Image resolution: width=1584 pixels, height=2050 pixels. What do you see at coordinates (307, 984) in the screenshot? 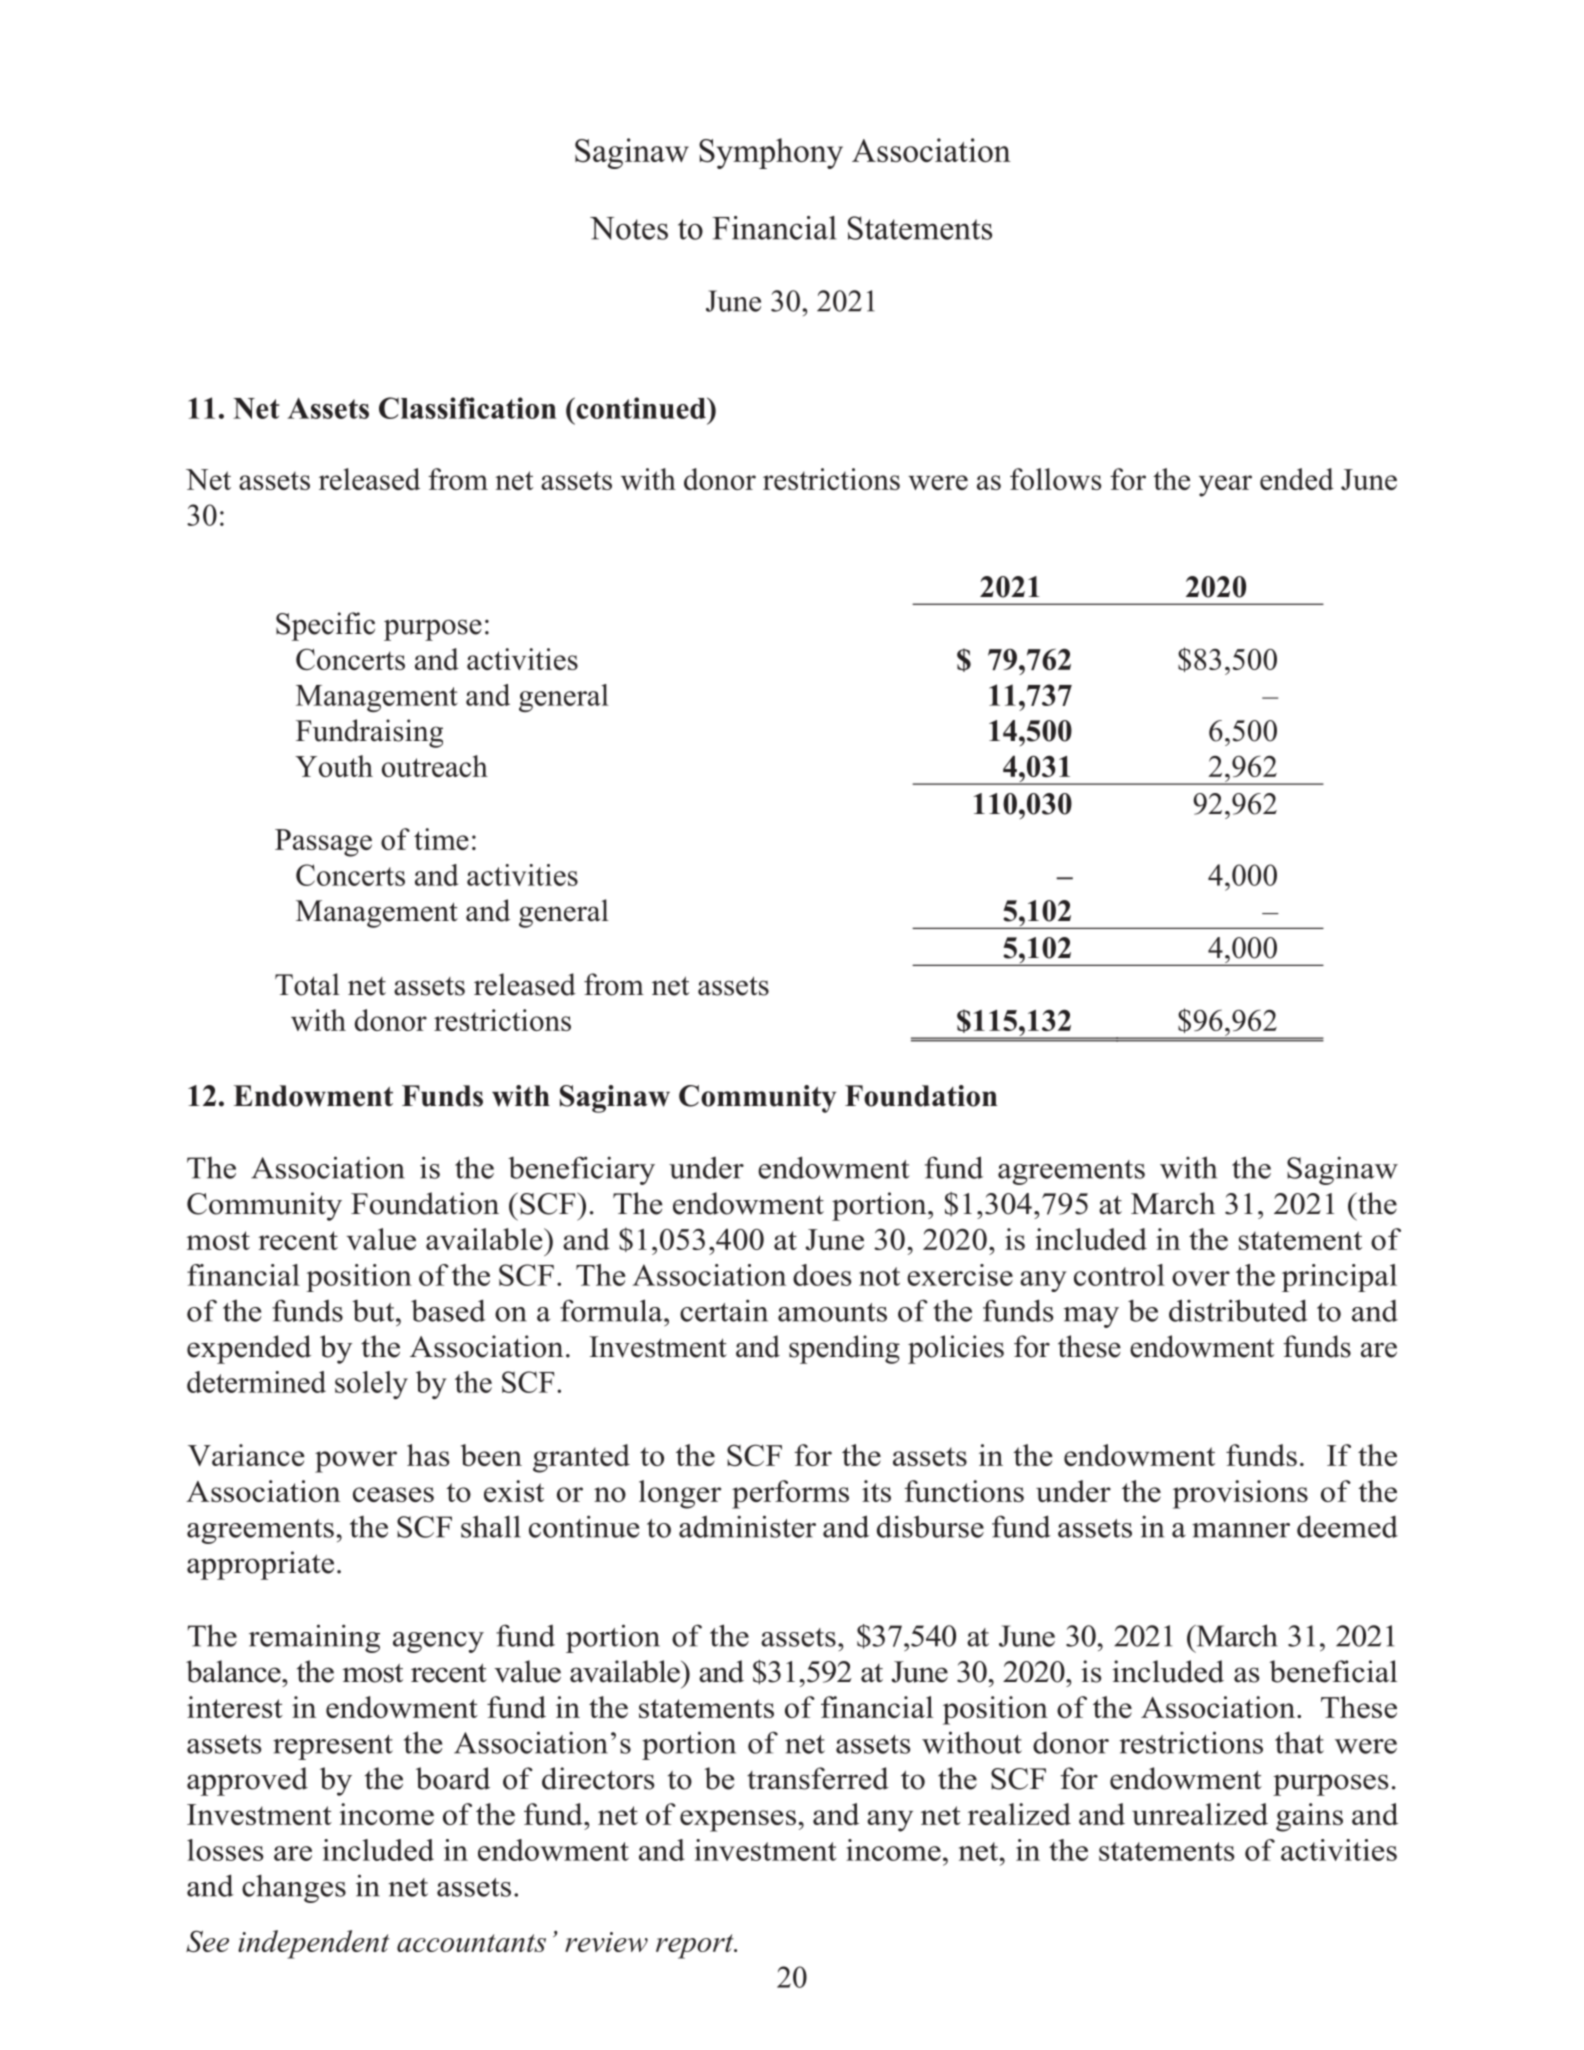
I see `Total` at bounding box center [307, 984].
